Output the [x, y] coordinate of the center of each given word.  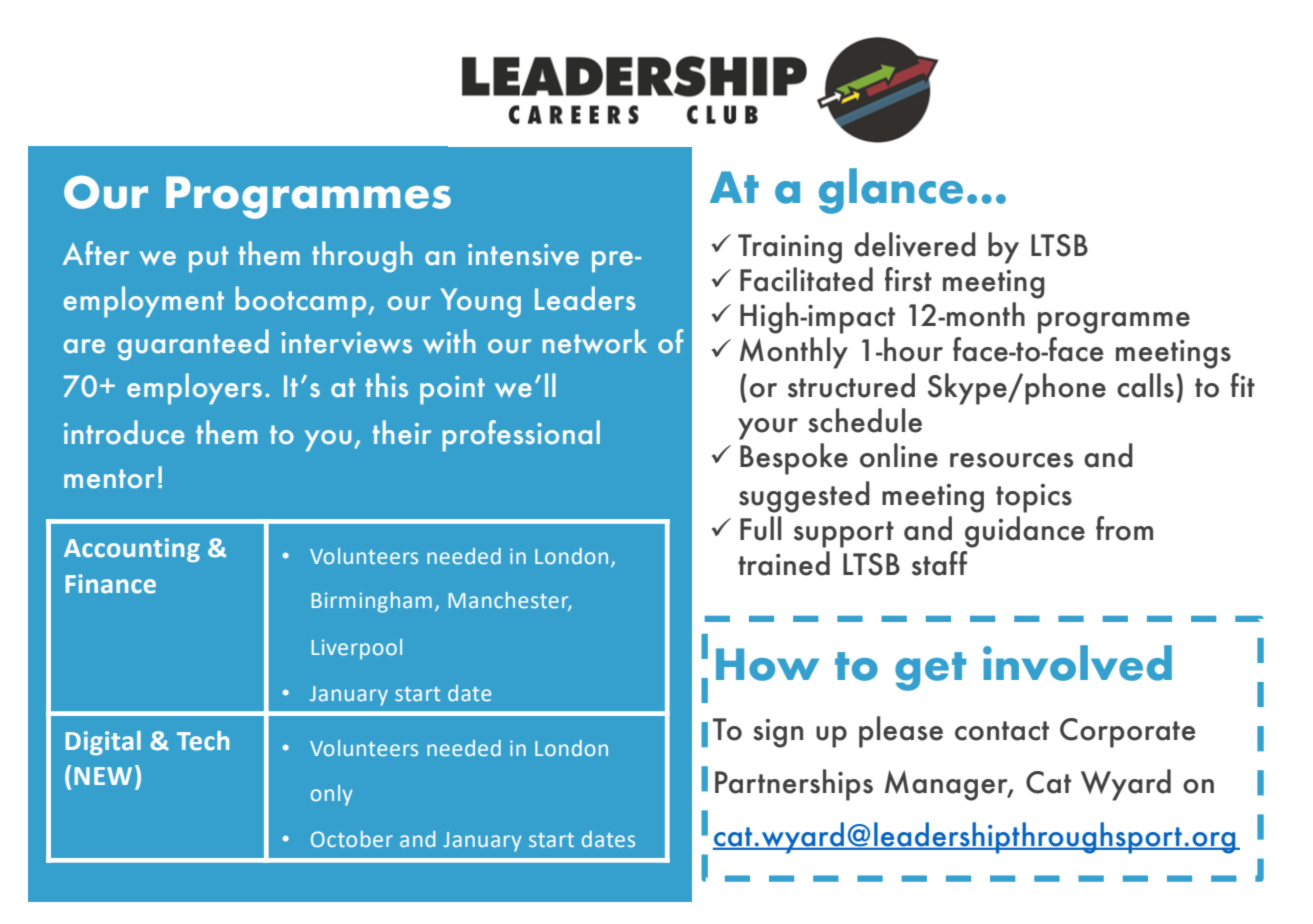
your [768, 429]
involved [1077, 663]
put [208, 259]
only [332, 795]
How [767, 664]
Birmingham [372, 602]
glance [891, 191]
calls [1145, 385]
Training [790, 249]
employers [194, 389]
